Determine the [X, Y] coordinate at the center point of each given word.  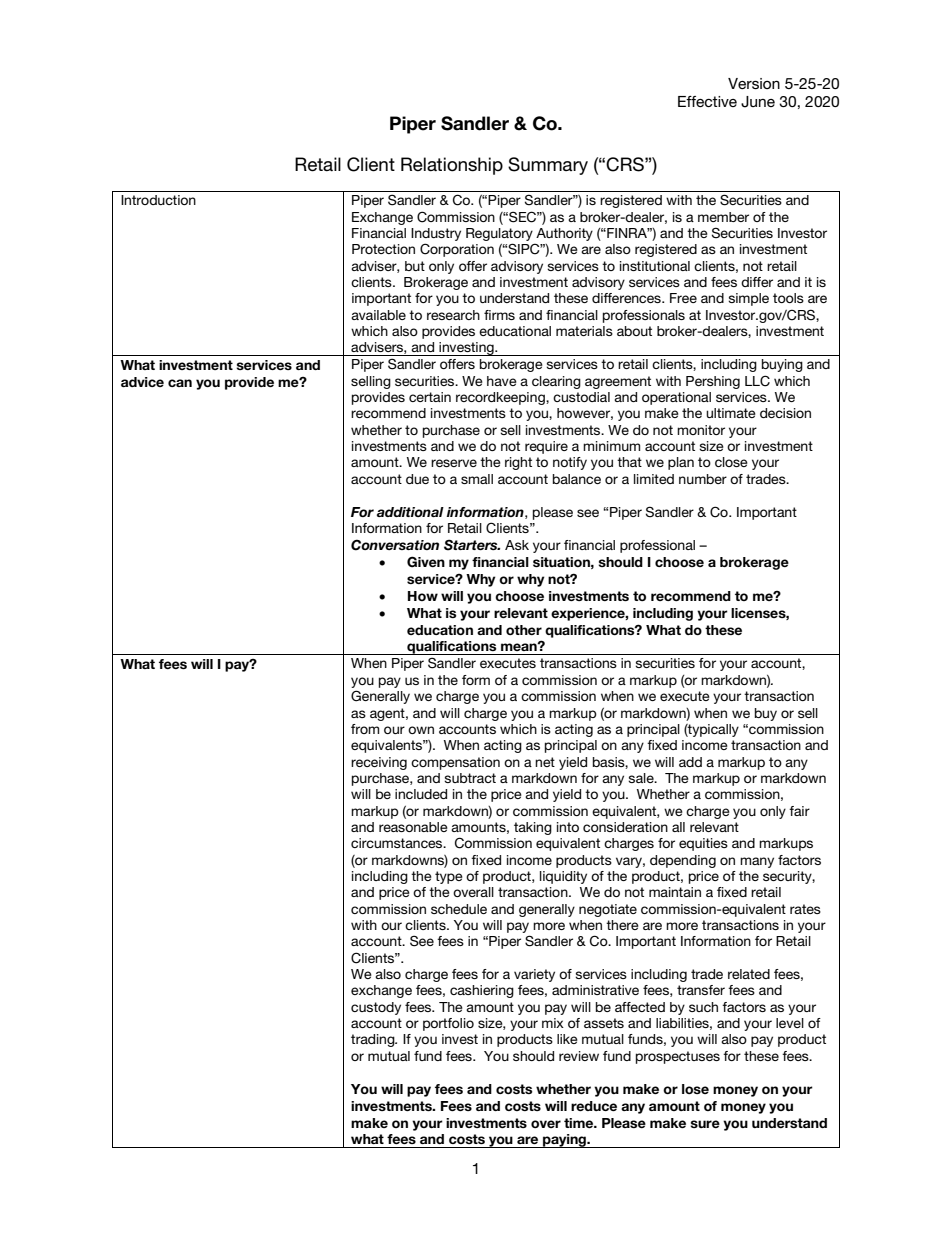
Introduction [158, 200]
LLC [757, 381]
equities [703, 844]
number [703, 479]
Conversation [395, 545]
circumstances [398, 843]
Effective [707, 101]
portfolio [448, 1024]
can [180, 383]
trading [374, 1040]
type [449, 877]
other [524, 630]
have [502, 381]
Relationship [452, 166]
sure [705, 1124]
